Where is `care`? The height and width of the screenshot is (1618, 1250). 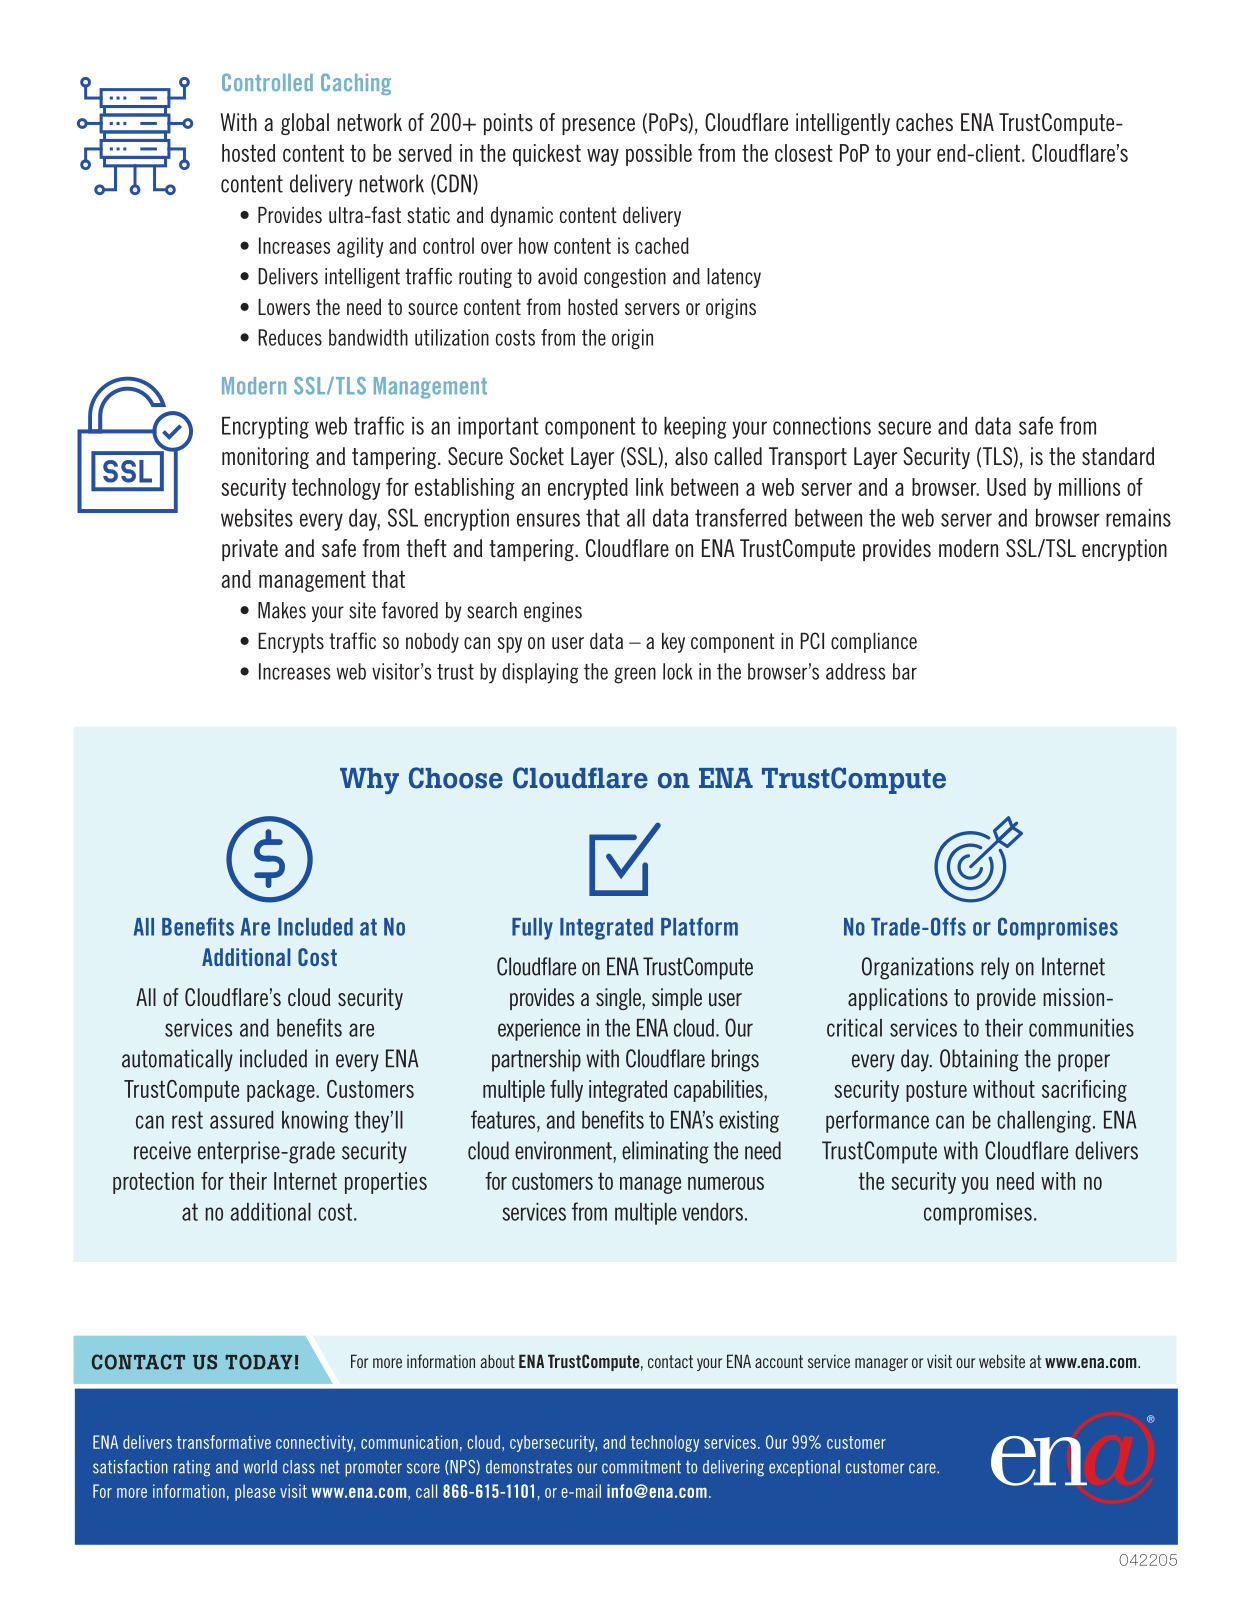 care is located at coordinates (923, 1468).
